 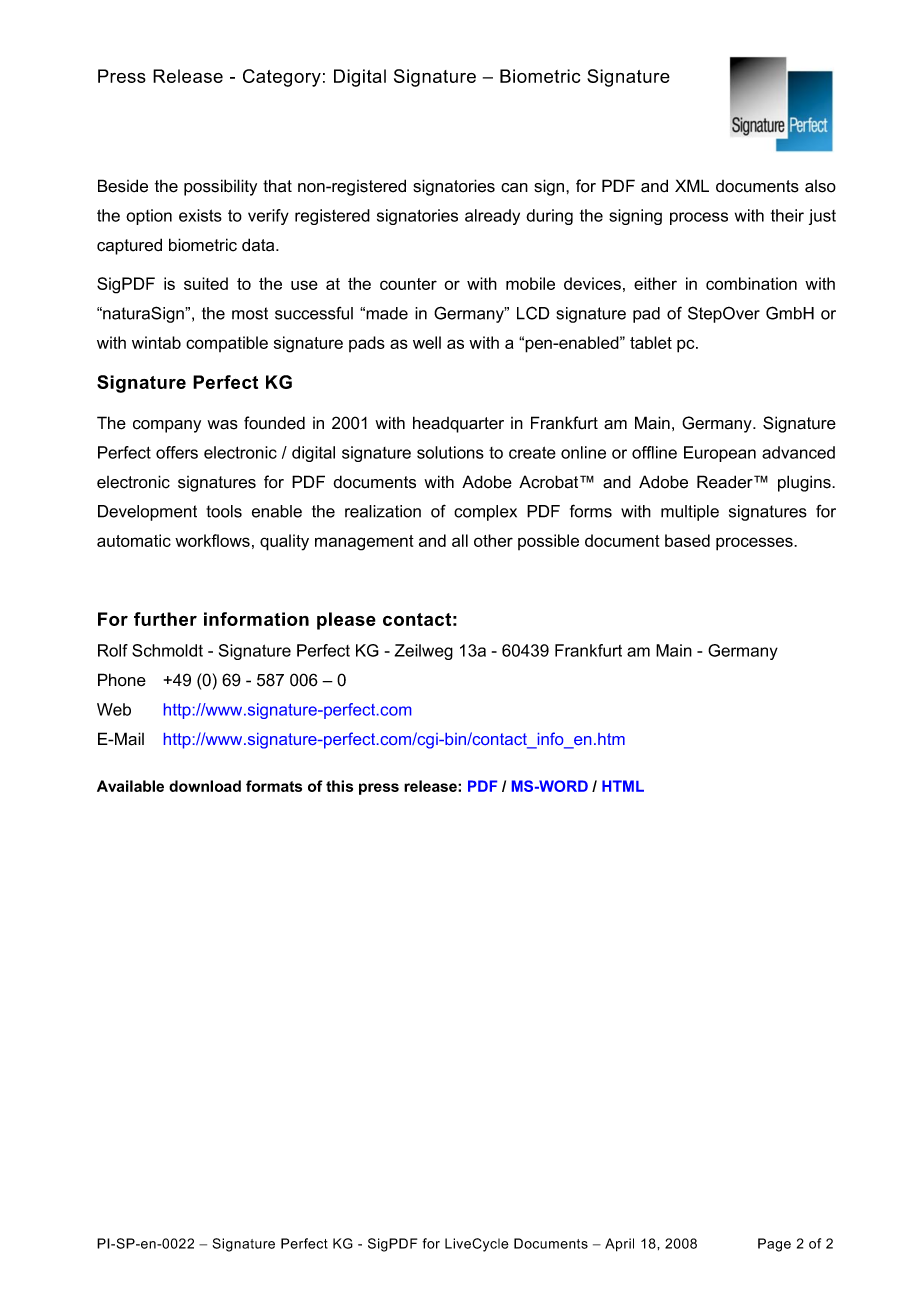 I want to click on further, so click(x=165, y=619).
